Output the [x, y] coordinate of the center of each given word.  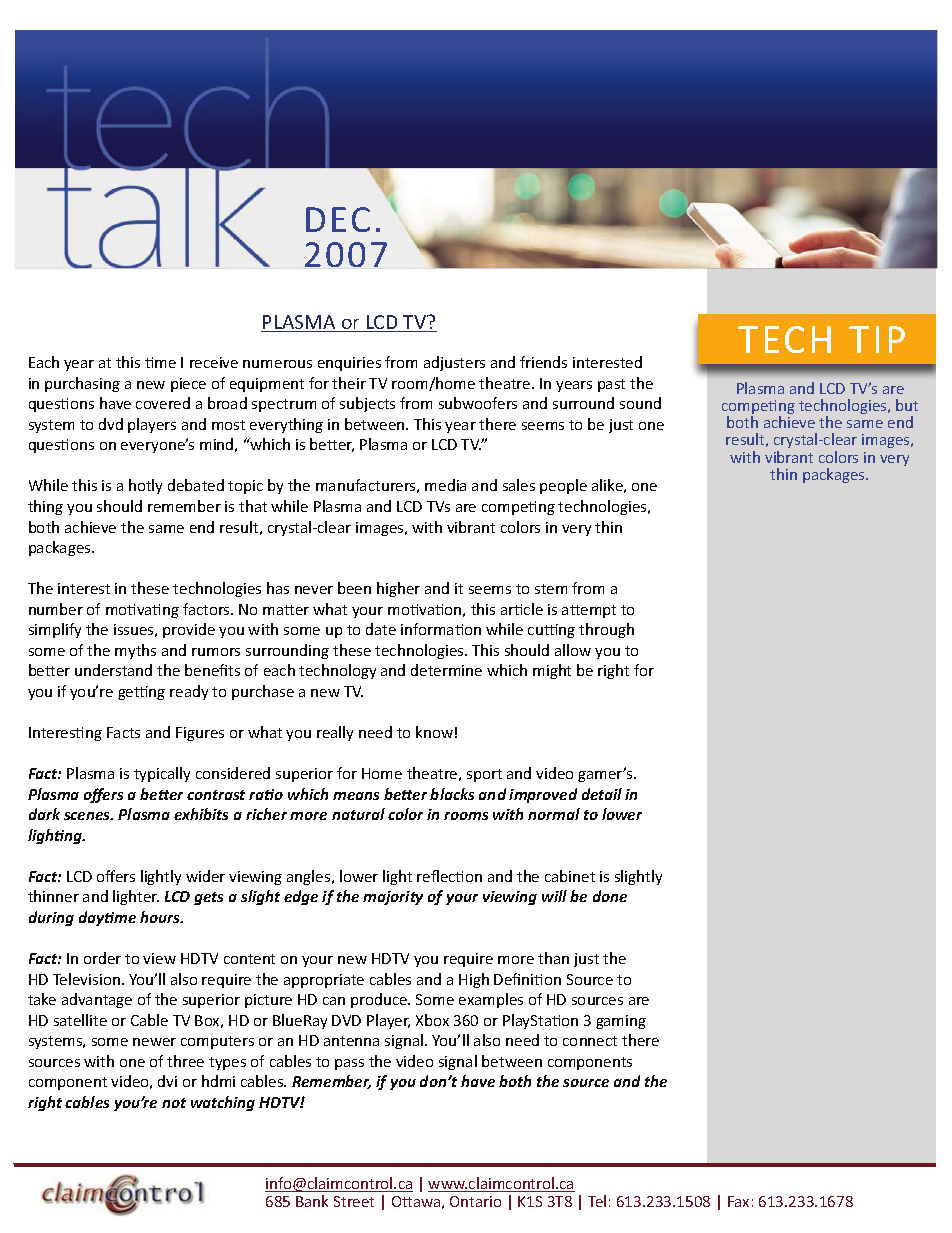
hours [161, 917]
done [610, 896]
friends [543, 362]
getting [141, 693]
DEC [338, 219]
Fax [738, 1201]
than [553, 958]
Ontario [475, 1201]
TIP [877, 339]
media [445, 485]
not [174, 1103]
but [907, 405]
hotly [145, 486]
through [606, 630]
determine [446, 670]
